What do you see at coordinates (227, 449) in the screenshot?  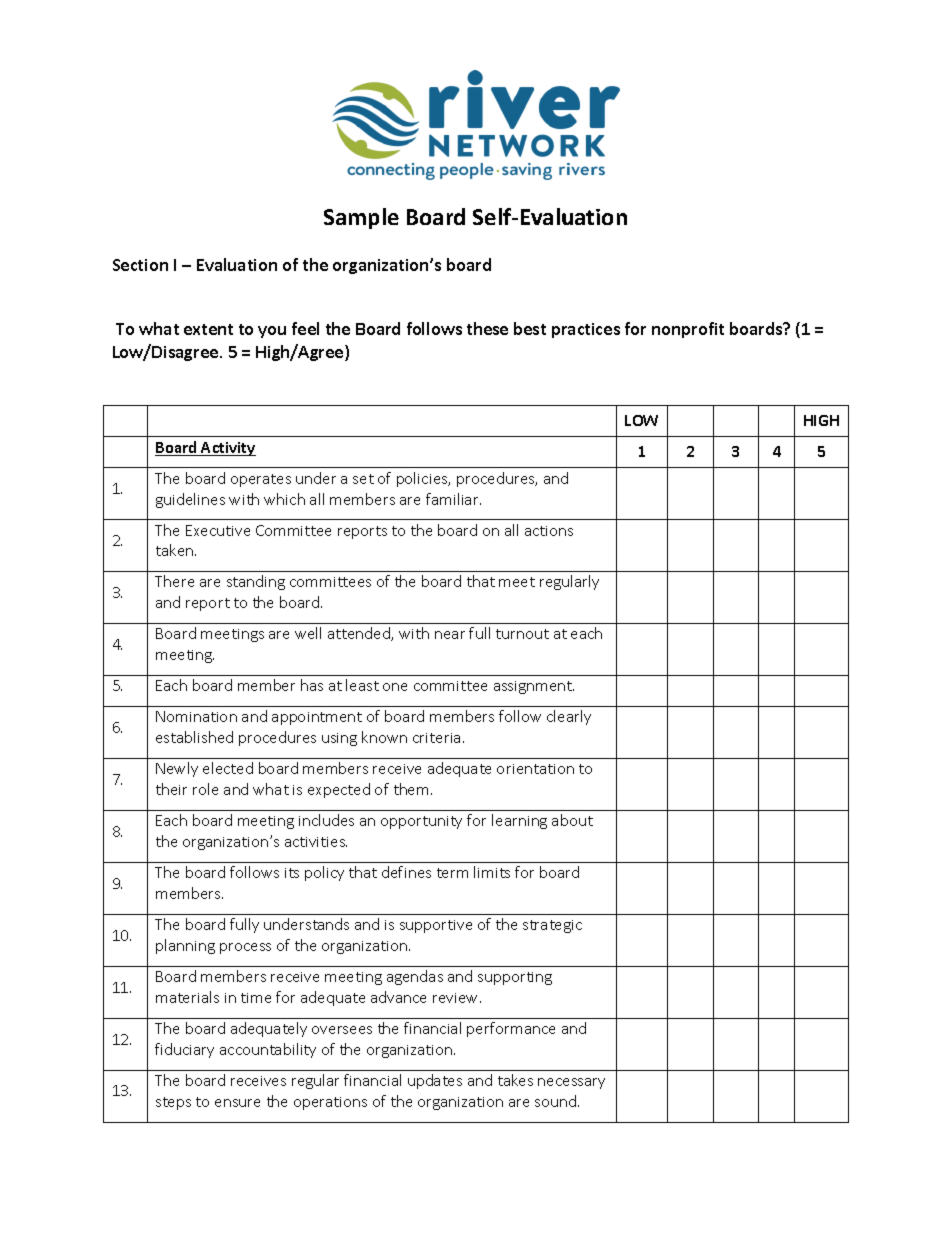 I see `Activity` at bounding box center [227, 449].
